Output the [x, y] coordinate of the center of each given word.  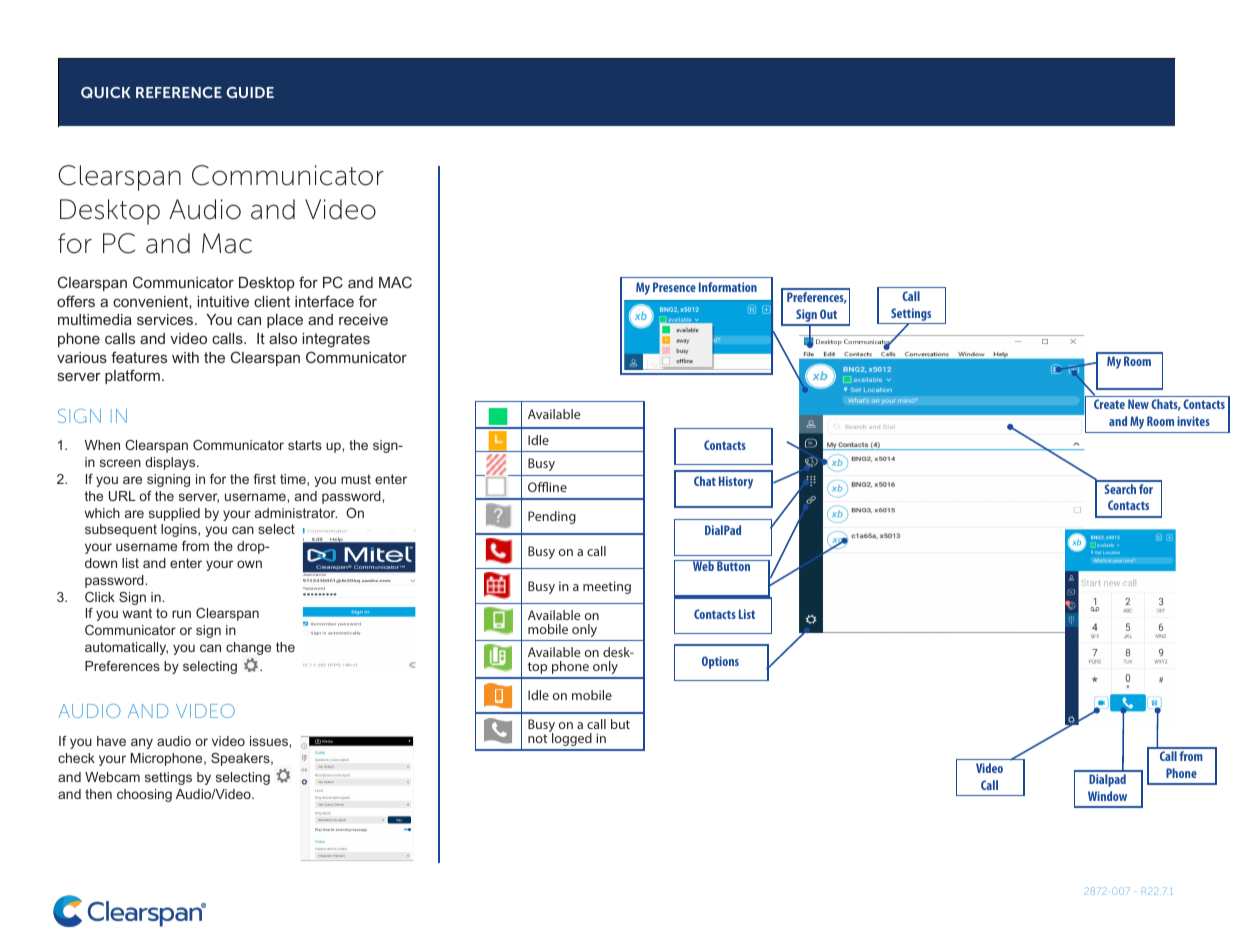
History [736, 482]
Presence [674, 287]
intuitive [223, 301]
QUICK [106, 92]
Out [828, 314]
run [181, 614]
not [537, 738]
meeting [607, 587]
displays [171, 463]
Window [1107, 796]
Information [728, 287]
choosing [144, 795]
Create [1109, 404]
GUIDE [250, 92]
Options [720, 662]
